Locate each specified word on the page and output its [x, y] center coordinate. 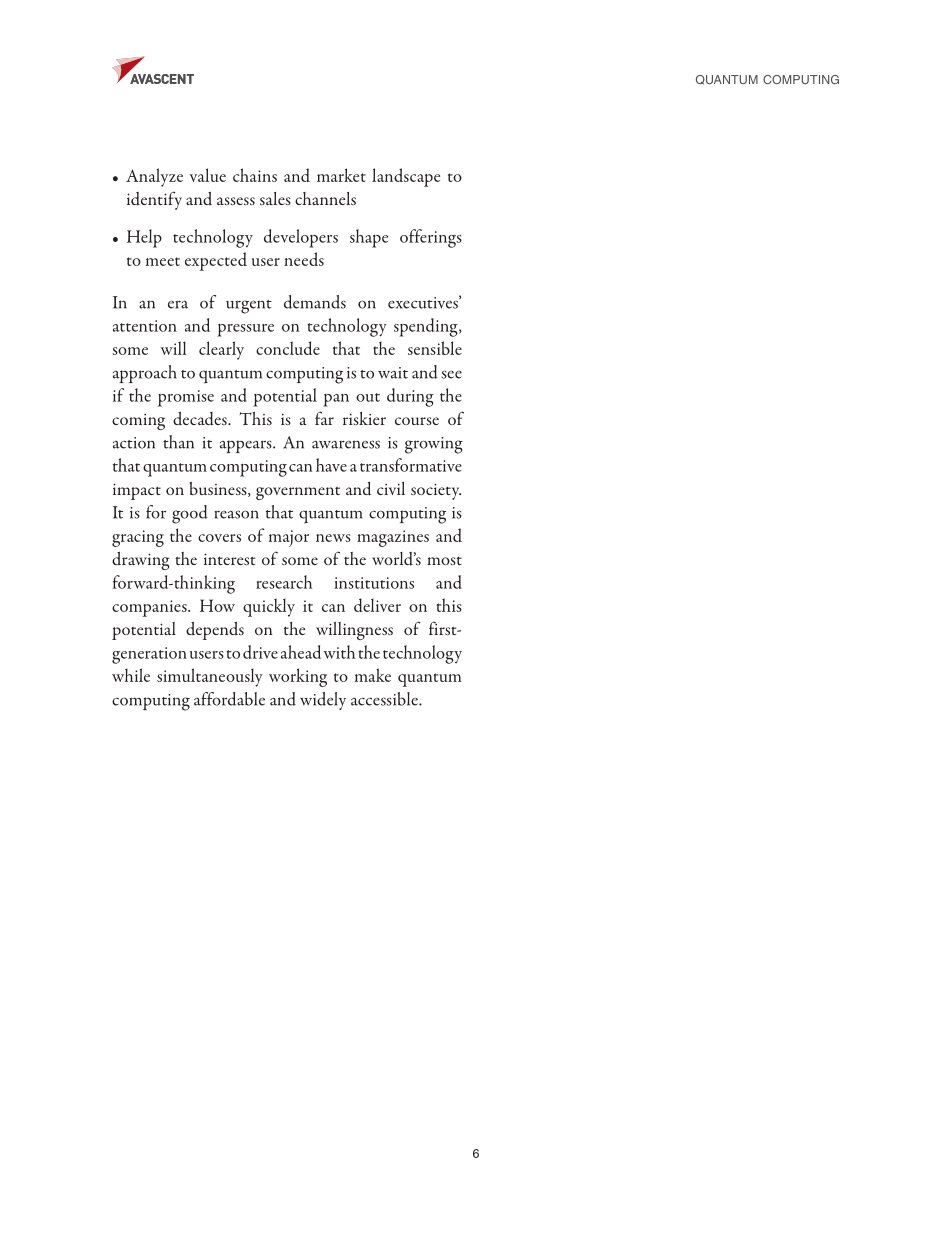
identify [154, 200]
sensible [435, 348]
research [284, 582]
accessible [385, 699]
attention [145, 326]
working [298, 677]
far [324, 418]
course [417, 421]
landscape [406, 177]
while [131, 675]
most [444, 560]
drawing [141, 561]
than [178, 442]
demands [315, 302]
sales [275, 198]
